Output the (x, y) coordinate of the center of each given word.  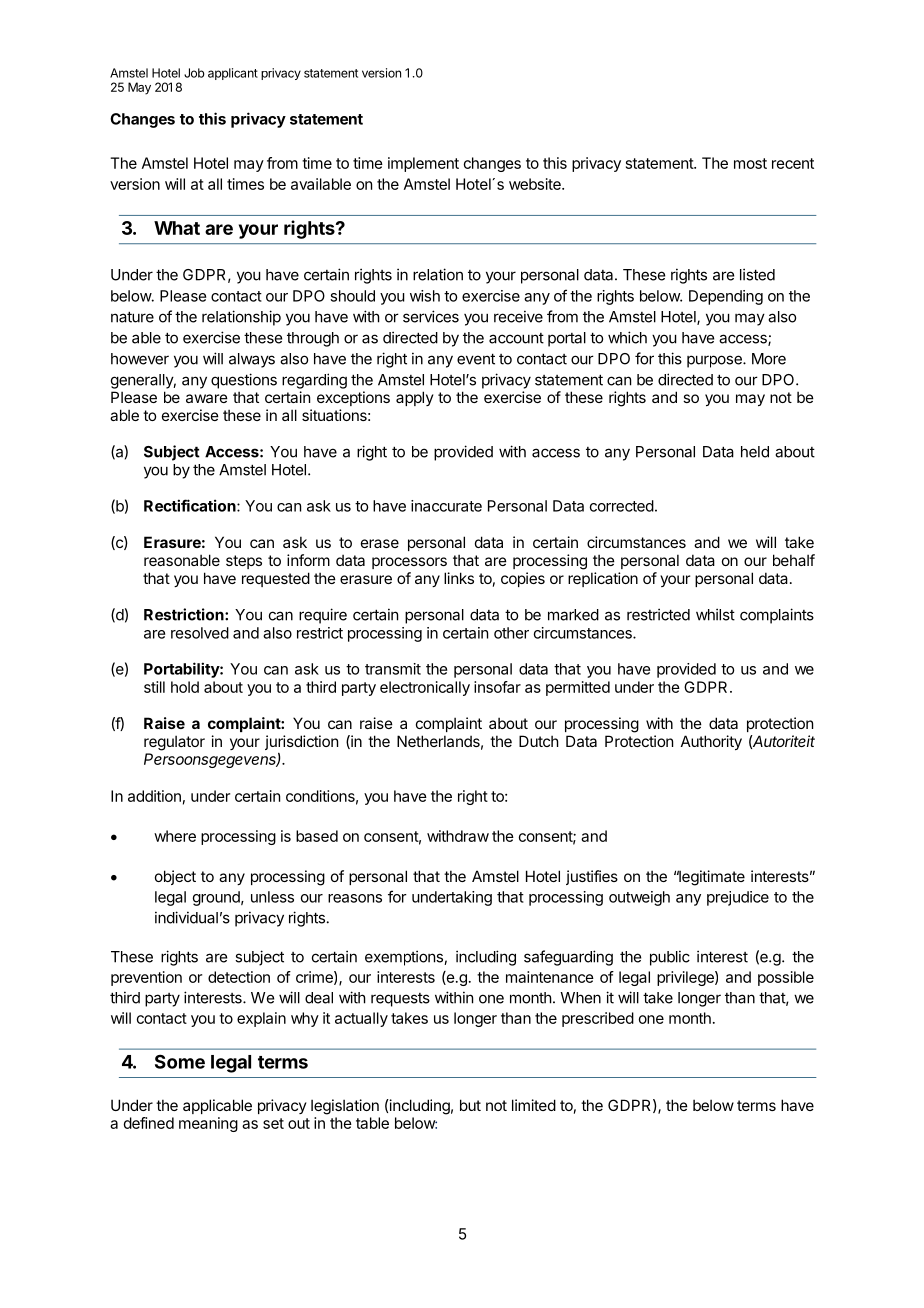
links (459, 578)
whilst (715, 614)
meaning (208, 1124)
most (750, 163)
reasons (355, 898)
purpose (715, 361)
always (252, 360)
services (431, 316)
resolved (200, 633)
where (175, 836)
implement (423, 164)
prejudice (738, 898)
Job (194, 73)
